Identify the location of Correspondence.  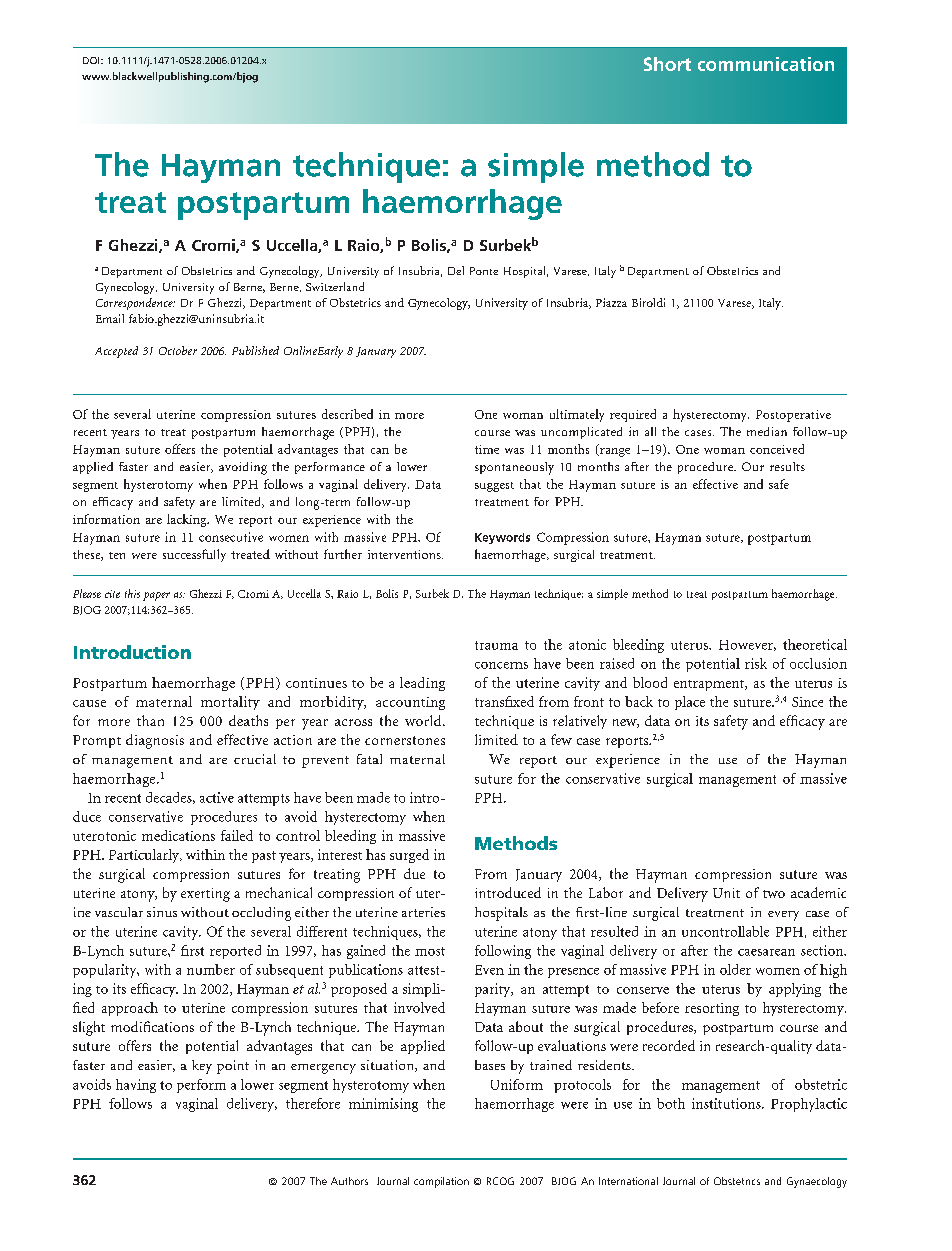
(135, 304).
